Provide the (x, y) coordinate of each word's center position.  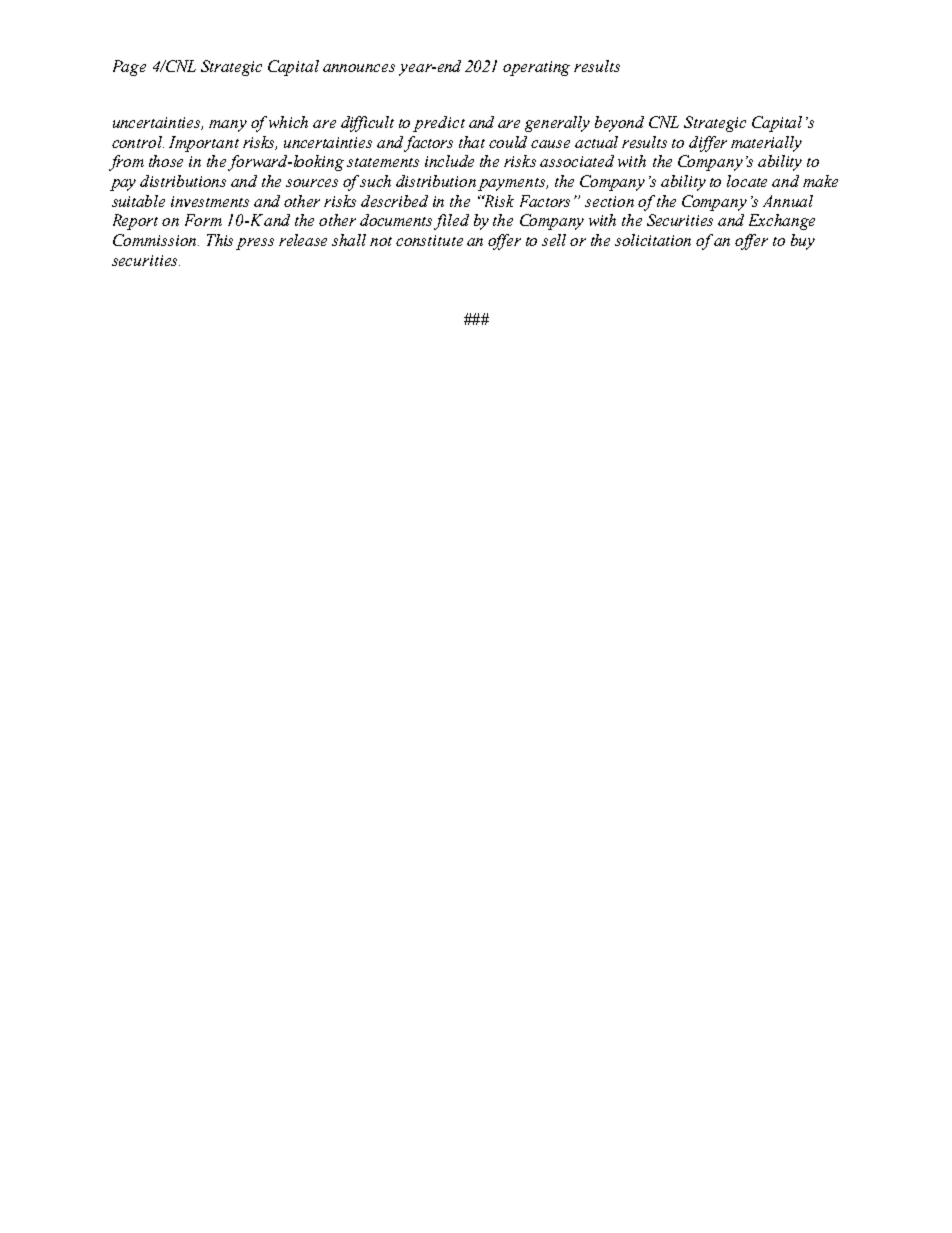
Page (129, 68)
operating (536, 68)
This (220, 240)
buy (803, 242)
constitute (429, 240)
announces (359, 68)
